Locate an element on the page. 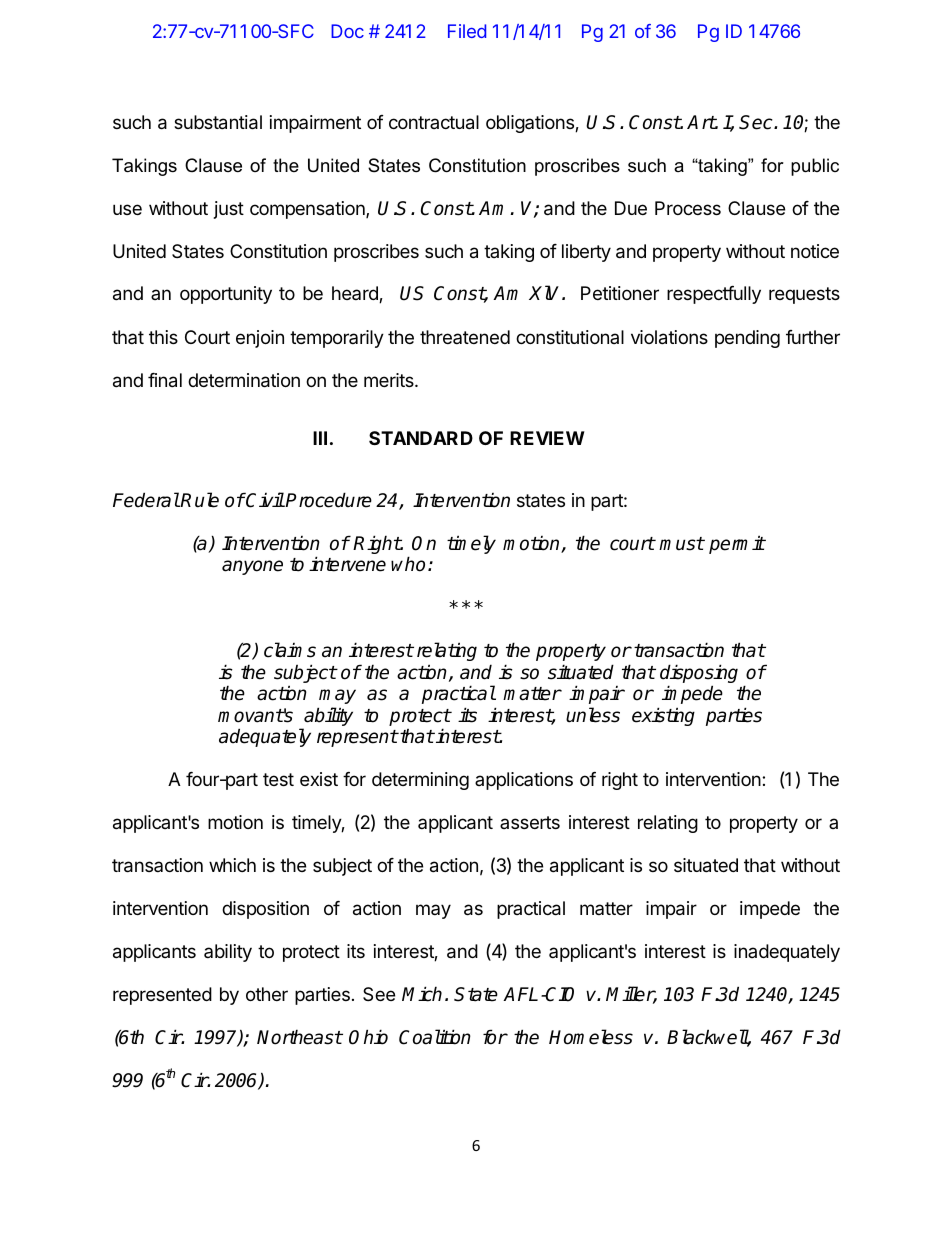 The width and height of the page is (952, 1233). permit is located at coordinates (737, 544).
